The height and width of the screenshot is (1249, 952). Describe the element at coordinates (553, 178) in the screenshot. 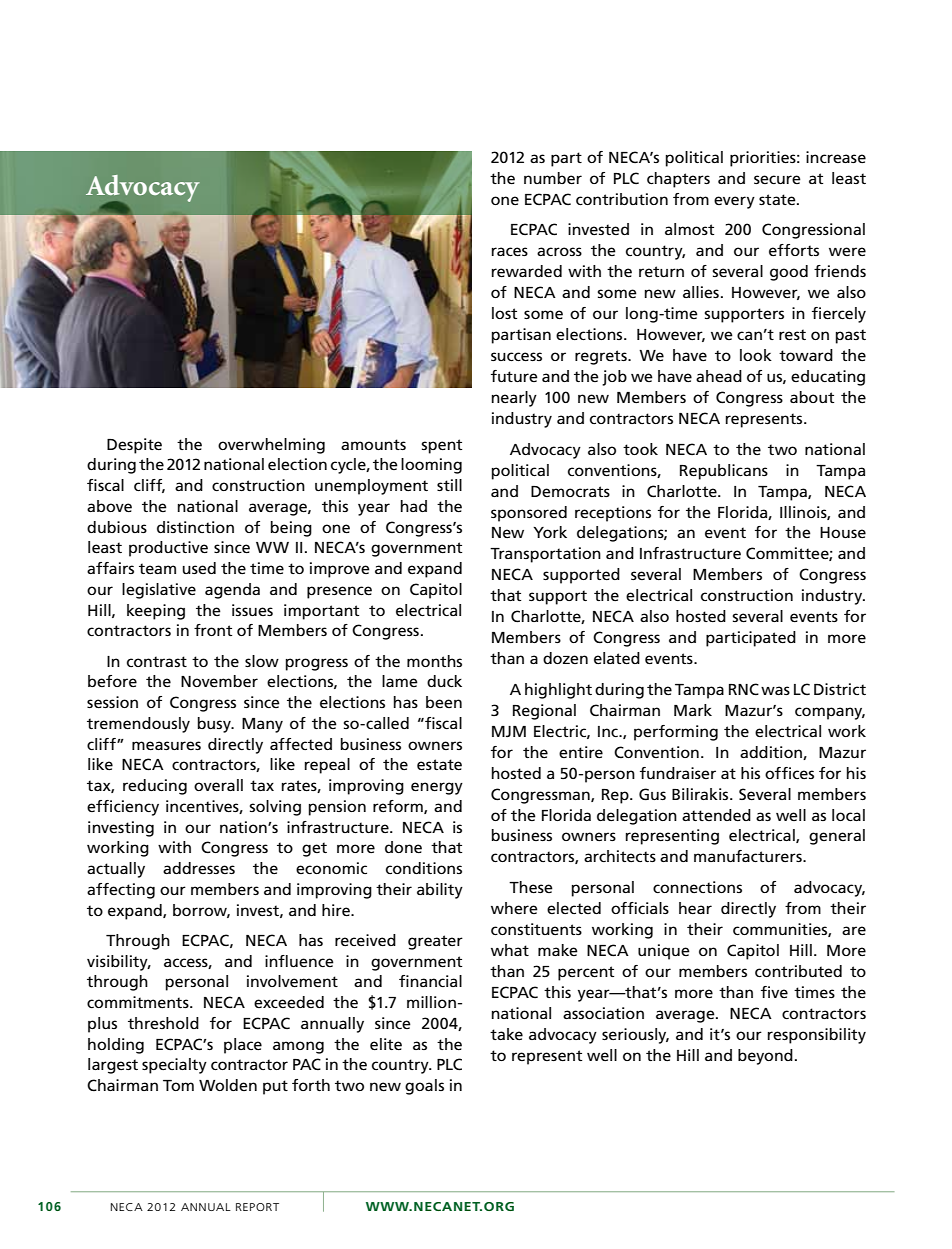

I see `number` at that location.
